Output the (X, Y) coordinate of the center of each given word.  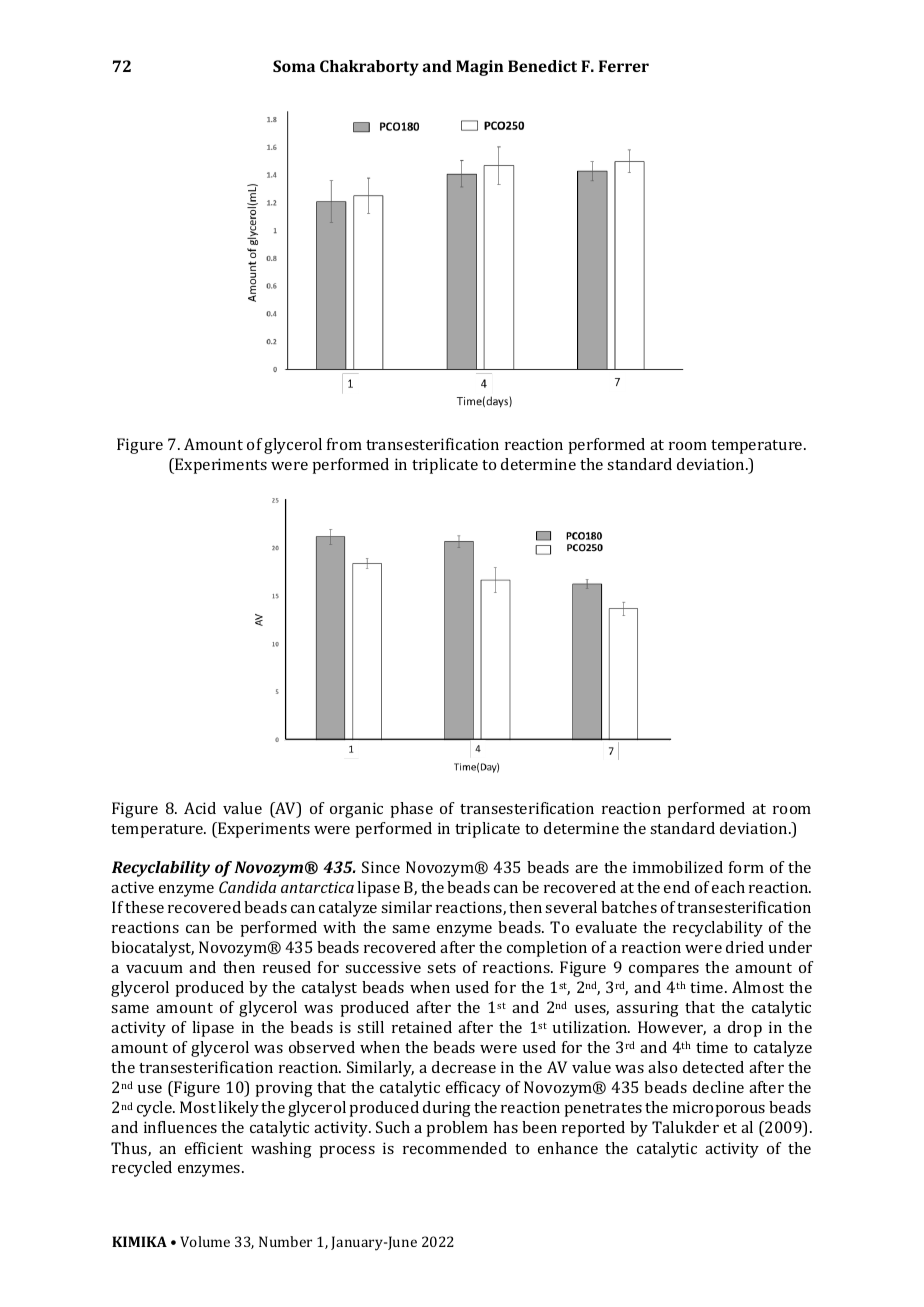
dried (745, 947)
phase (411, 810)
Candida (247, 887)
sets (441, 968)
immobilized (678, 867)
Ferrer (624, 66)
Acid (200, 808)
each (728, 887)
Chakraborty (369, 68)
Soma (294, 66)
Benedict (542, 66)
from (344, 444)
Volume (205, 1241)
